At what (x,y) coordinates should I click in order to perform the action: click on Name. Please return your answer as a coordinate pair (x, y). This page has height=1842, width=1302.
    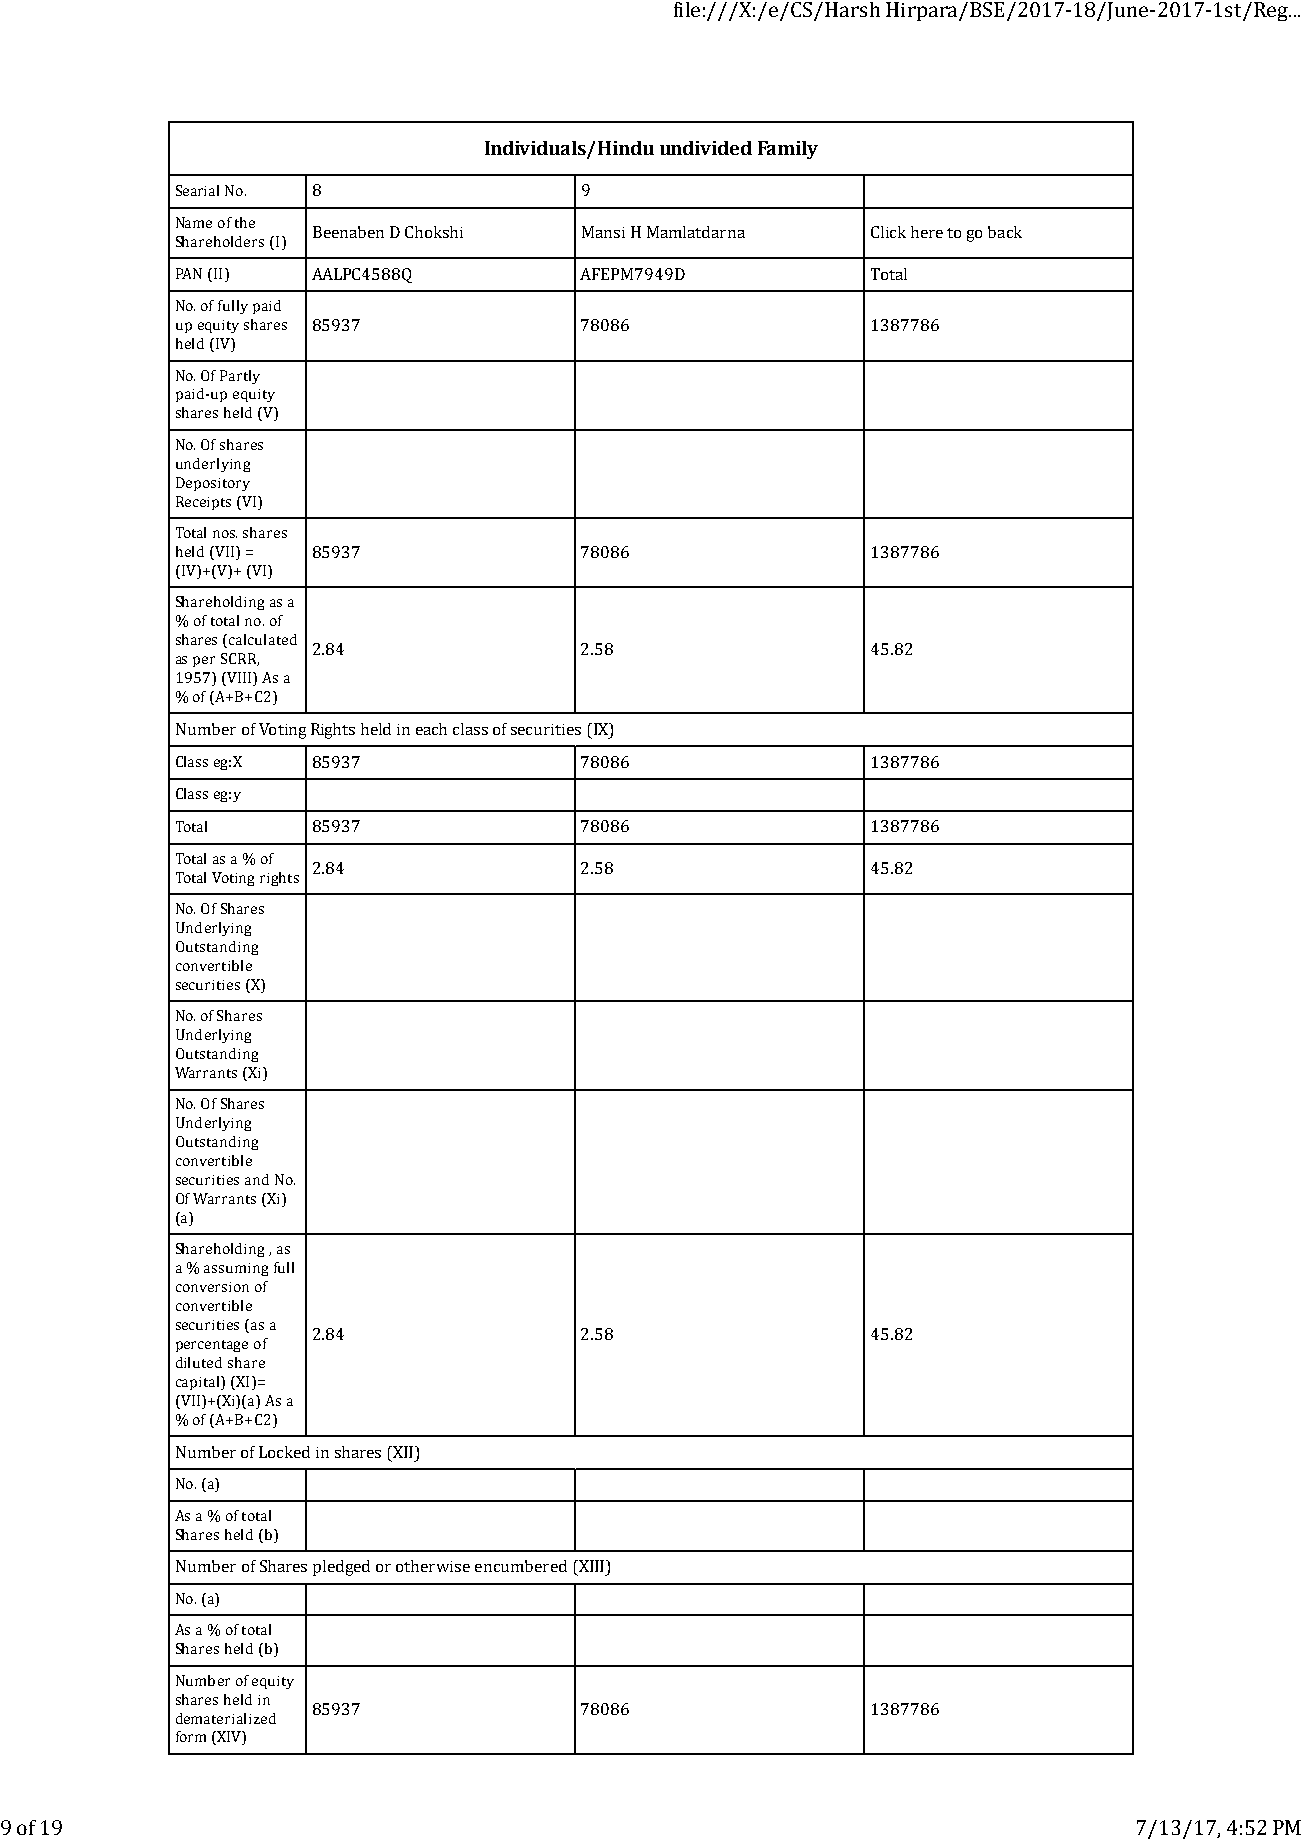
    Looking at the image, I should click on (194, 222).
